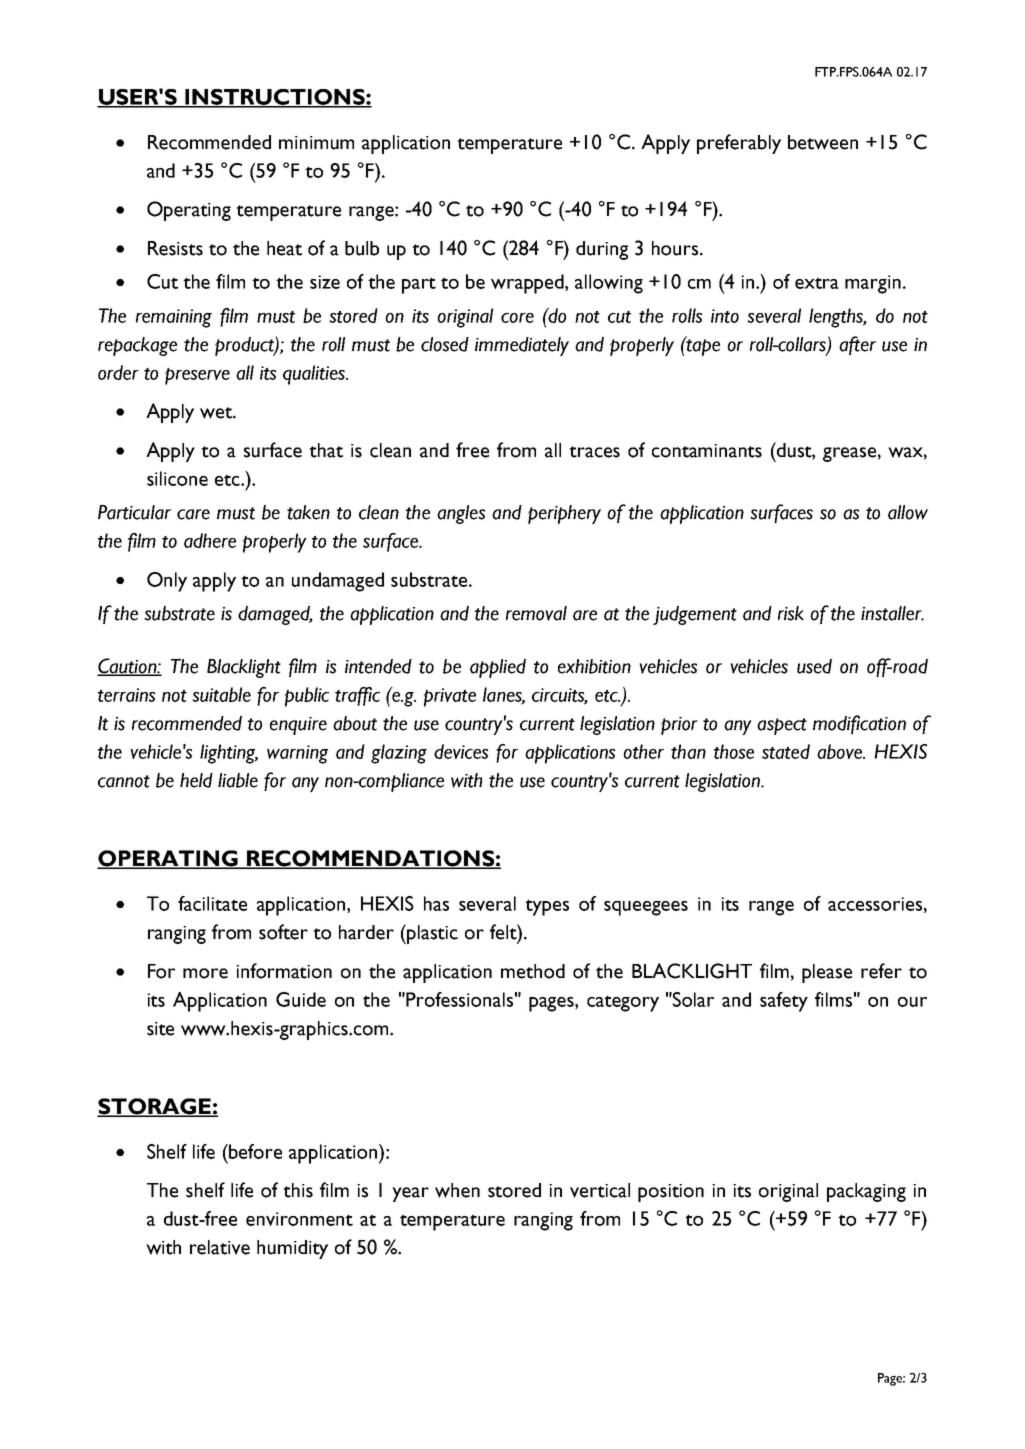 The width and height of the screenshot is (1025, 1449). Describe the element at coordinates (823, 142) in the screenshot. I see `between` at that location.
